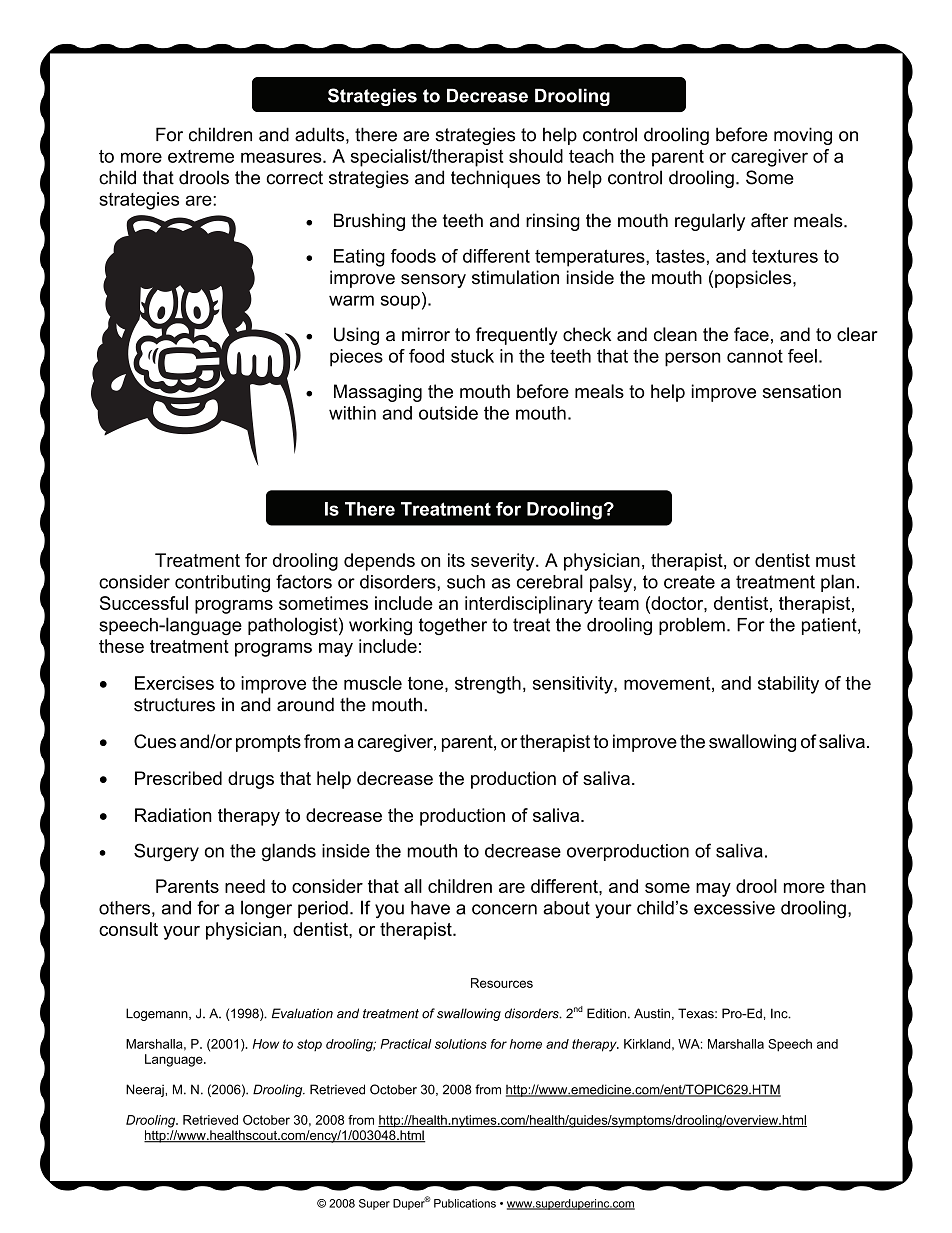 The width and height of the screenshot is (952, 1233). I want to click on Edition, so click(606, 1013).
